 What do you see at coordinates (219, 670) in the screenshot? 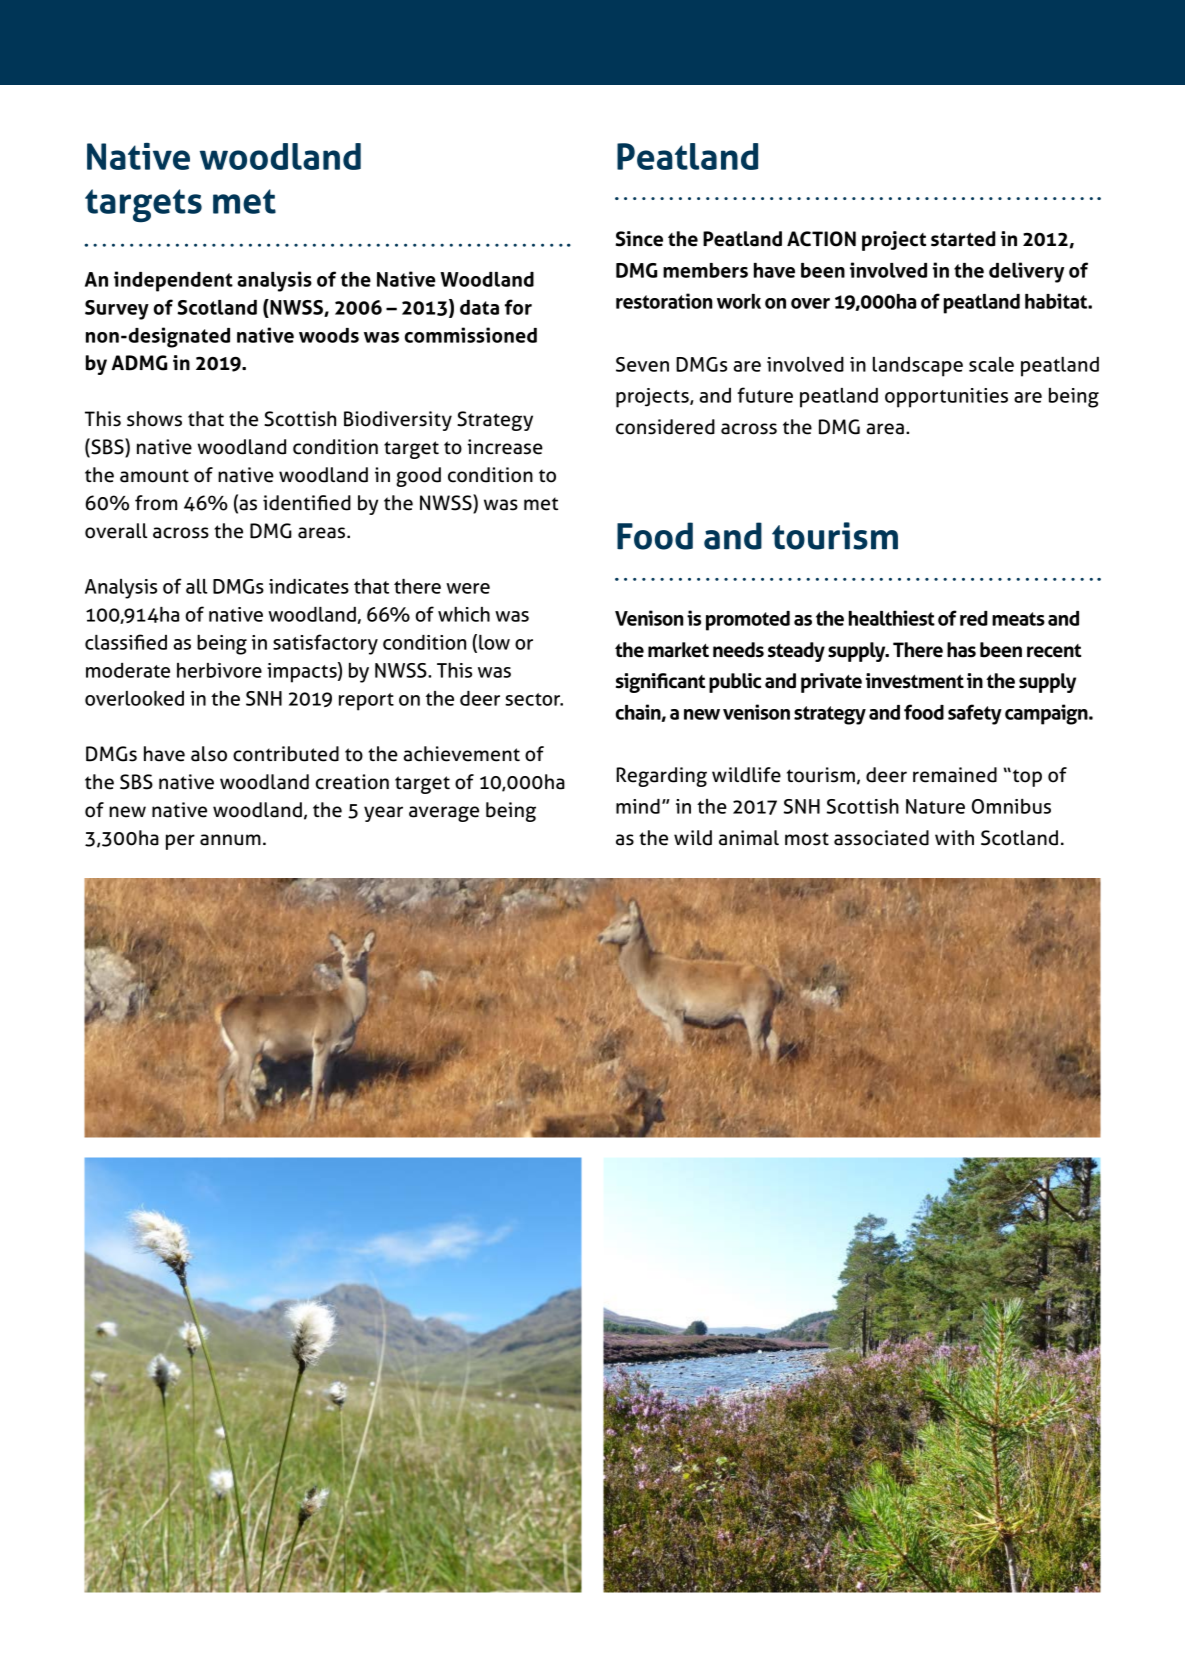
I see `herbivore` at bounding box center [219, 670].
